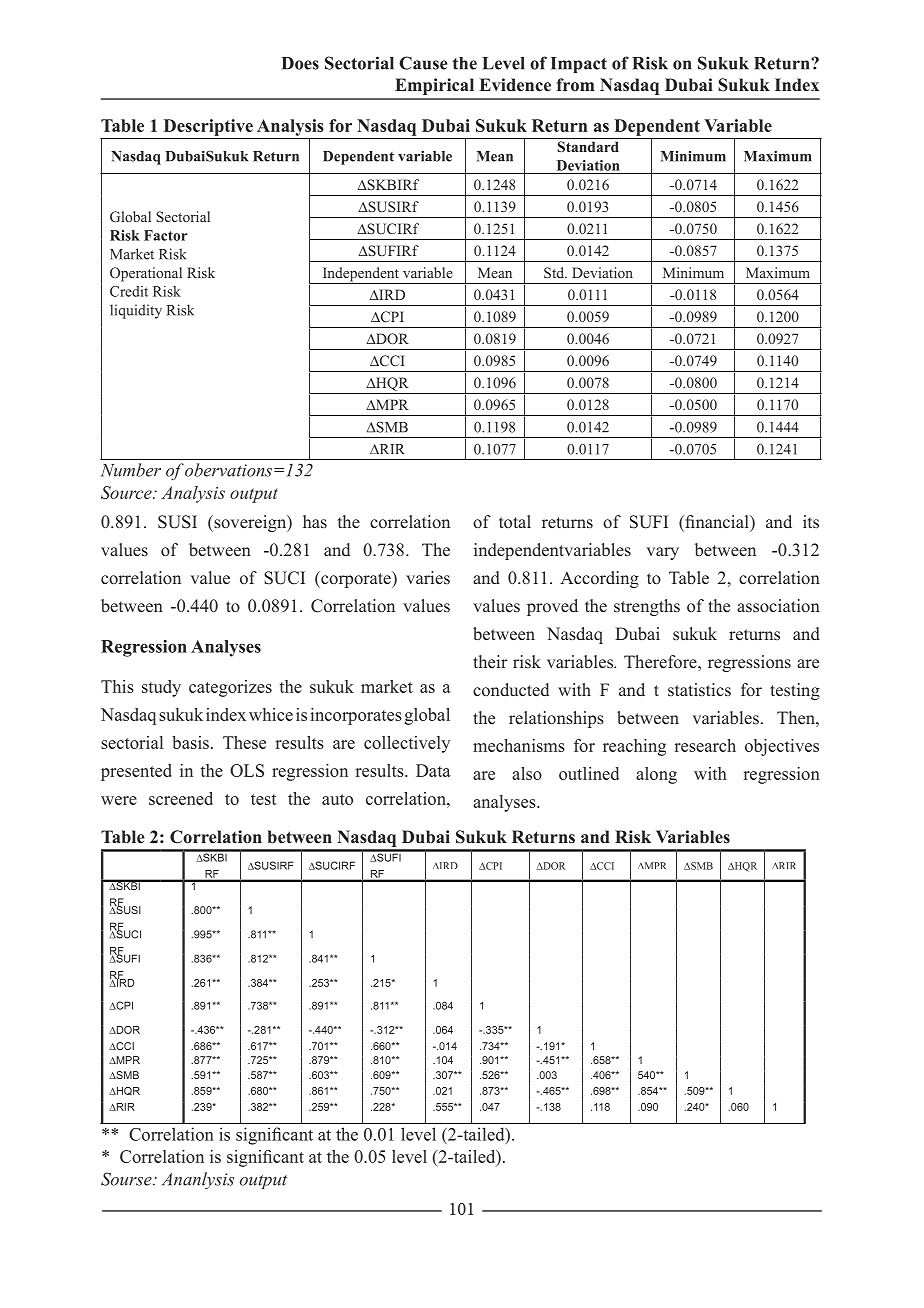 This document has height=1308, width=924. Describe the element at coordinates (208, 127) in the document. I see `Descriptive` at that location.
